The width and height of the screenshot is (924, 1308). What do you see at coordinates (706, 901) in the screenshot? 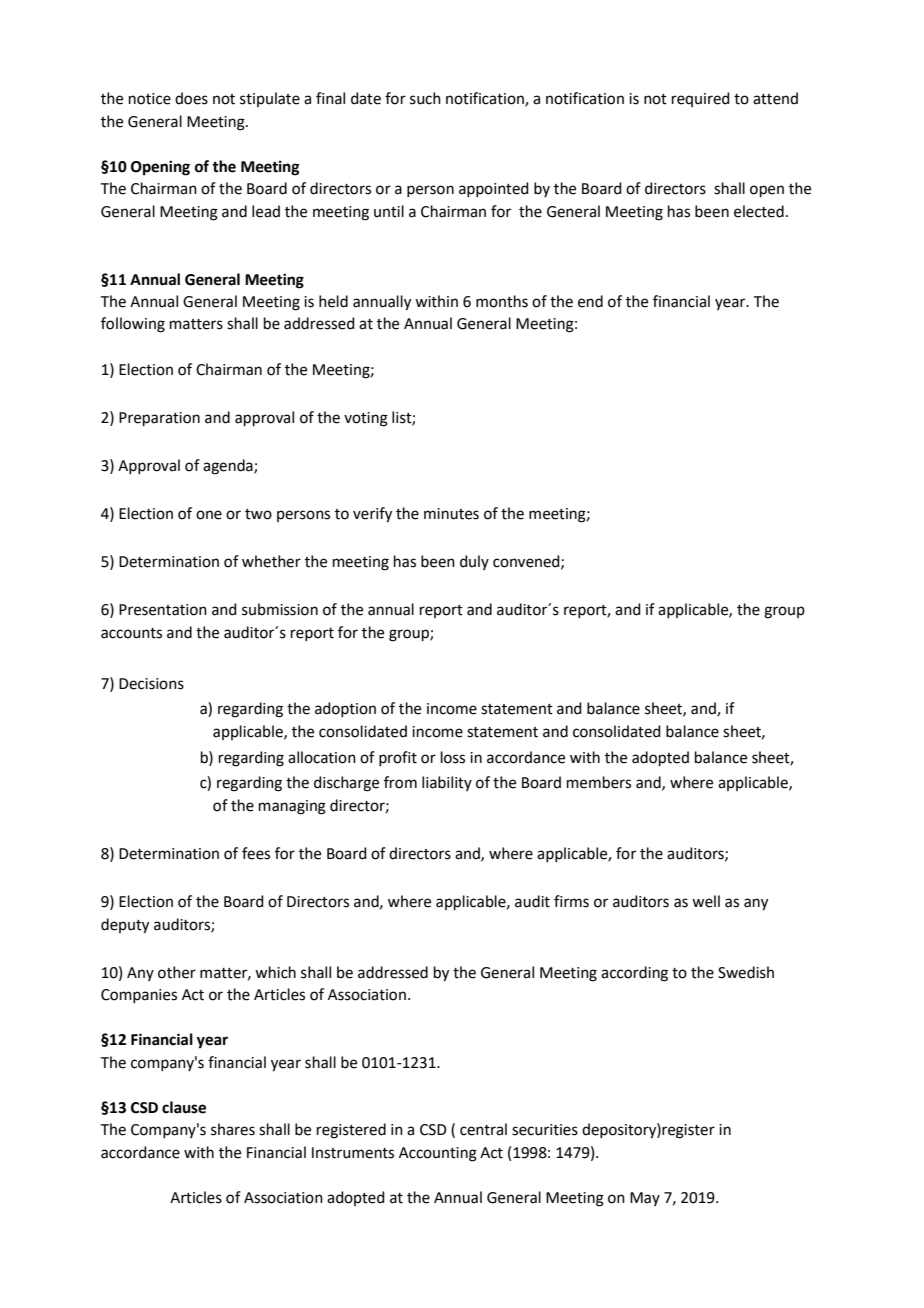
I see `well` at bounding box center [706, 901].
